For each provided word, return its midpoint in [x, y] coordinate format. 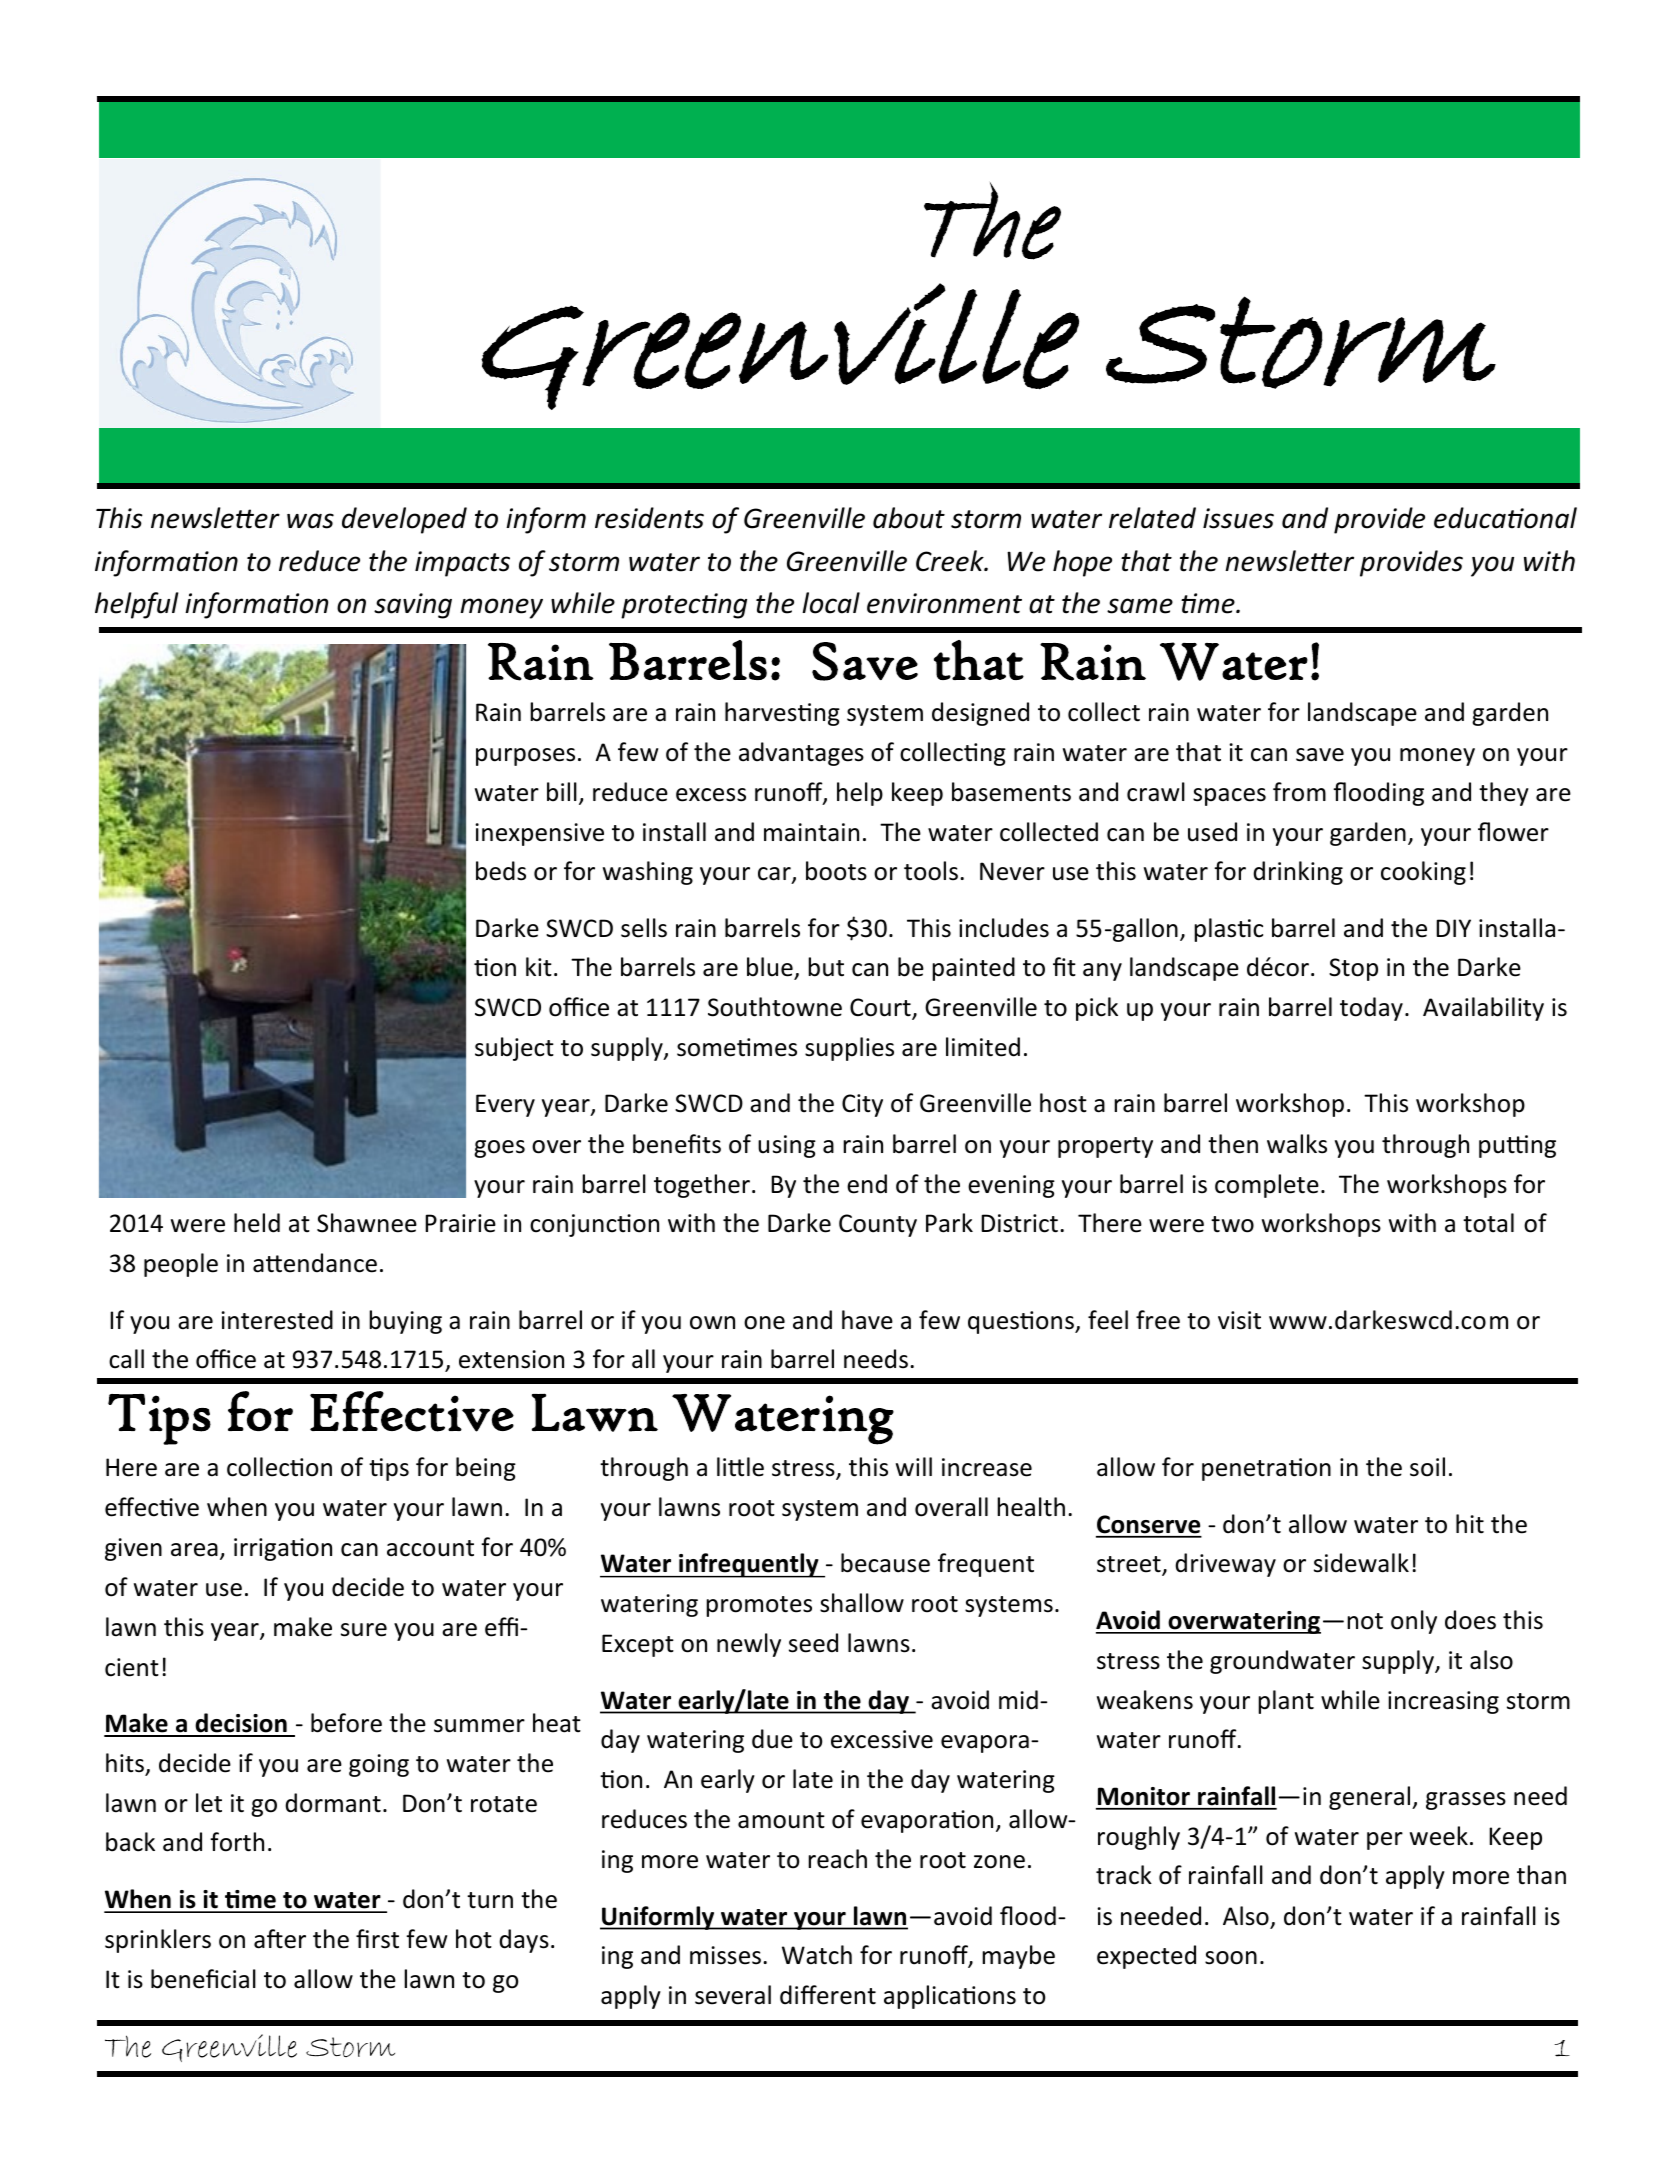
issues [1238, 518]
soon [1231, 1958]
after [280, 1939]
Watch [817, 1955]
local [831, 603]
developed [404, 520]
